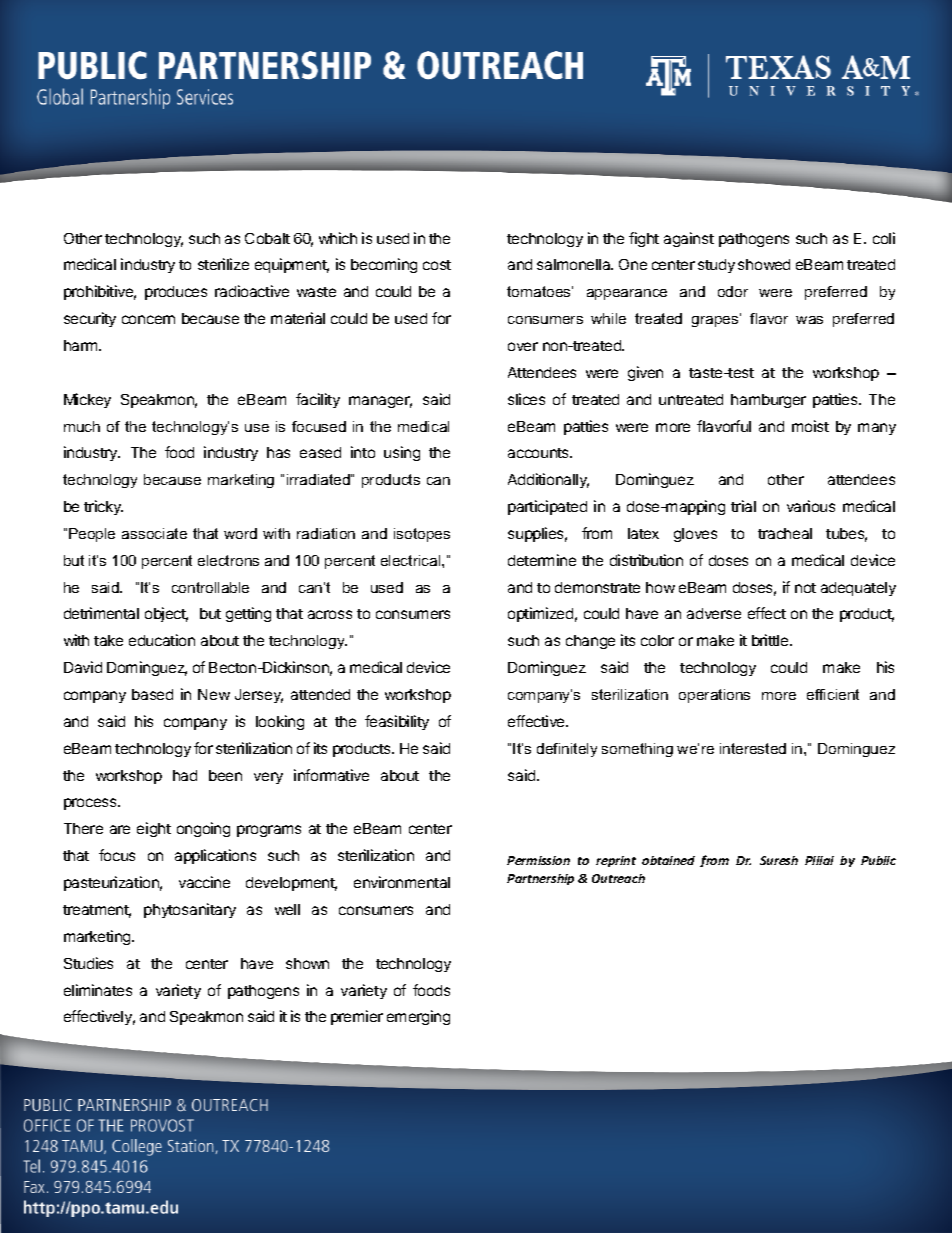 The image size is (952, 1233). Describe the element at coordinates (753, 748) in the document. I see `interested` at that location.
